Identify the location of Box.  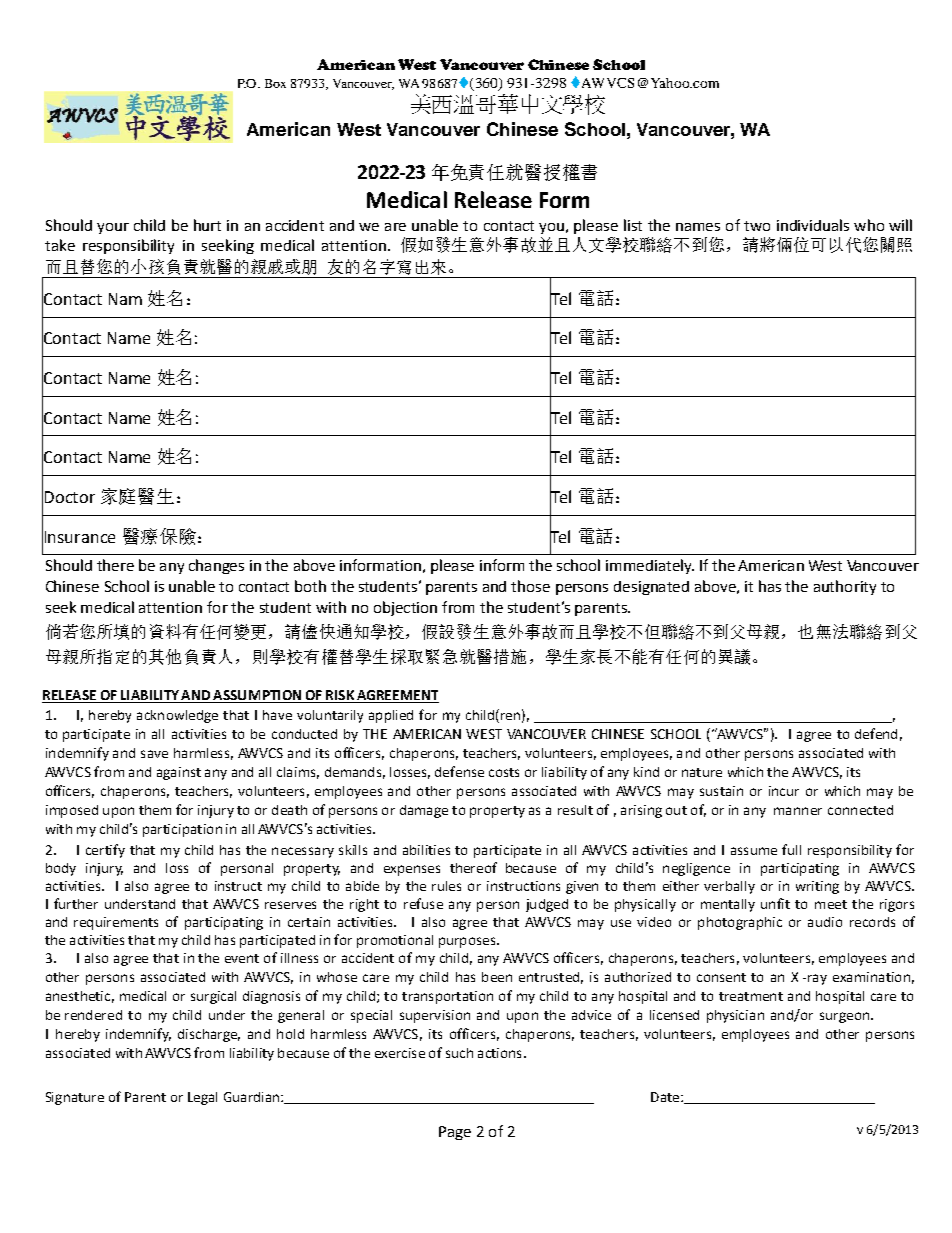
(275, 83).
